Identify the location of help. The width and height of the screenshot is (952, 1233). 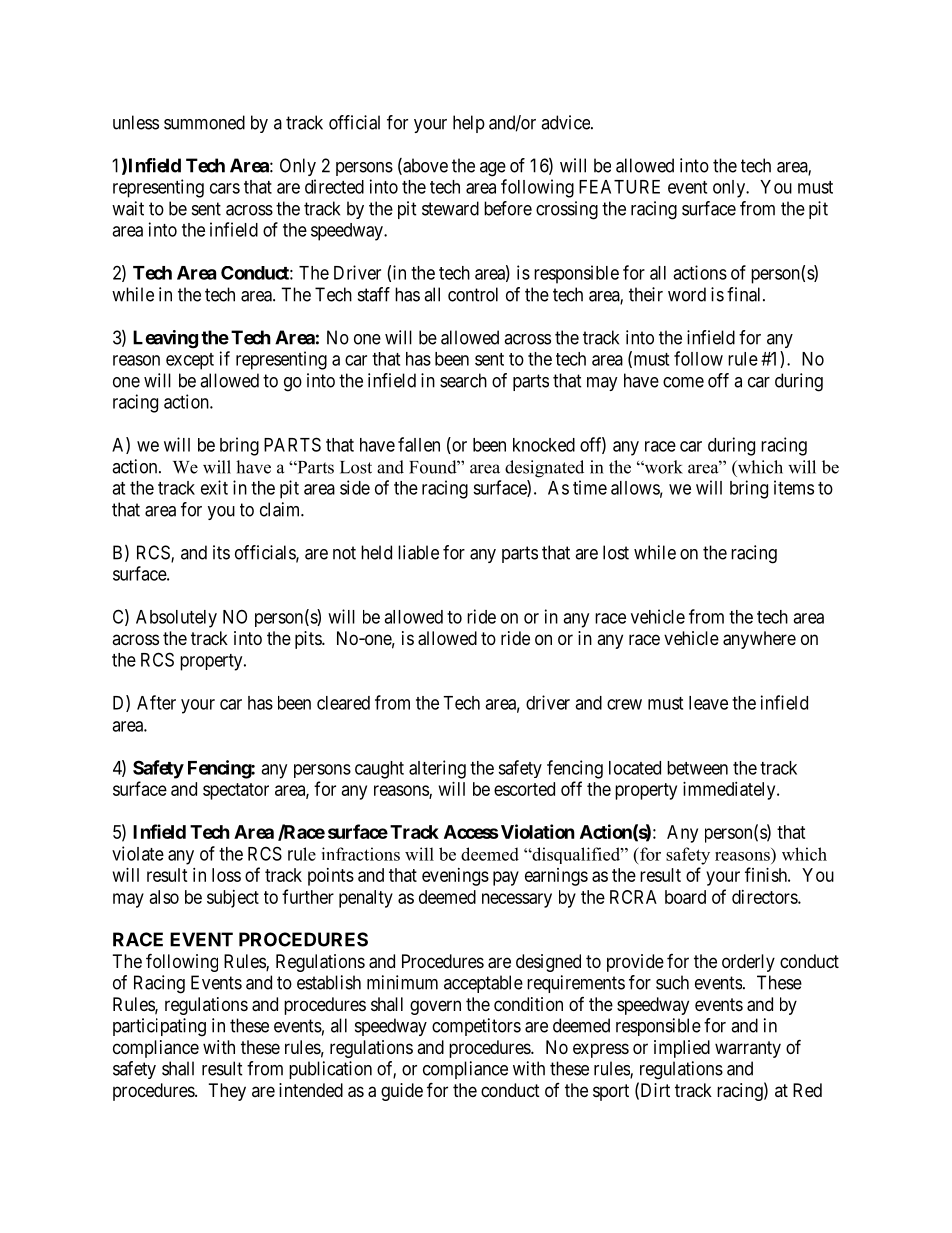
(469, 124).
